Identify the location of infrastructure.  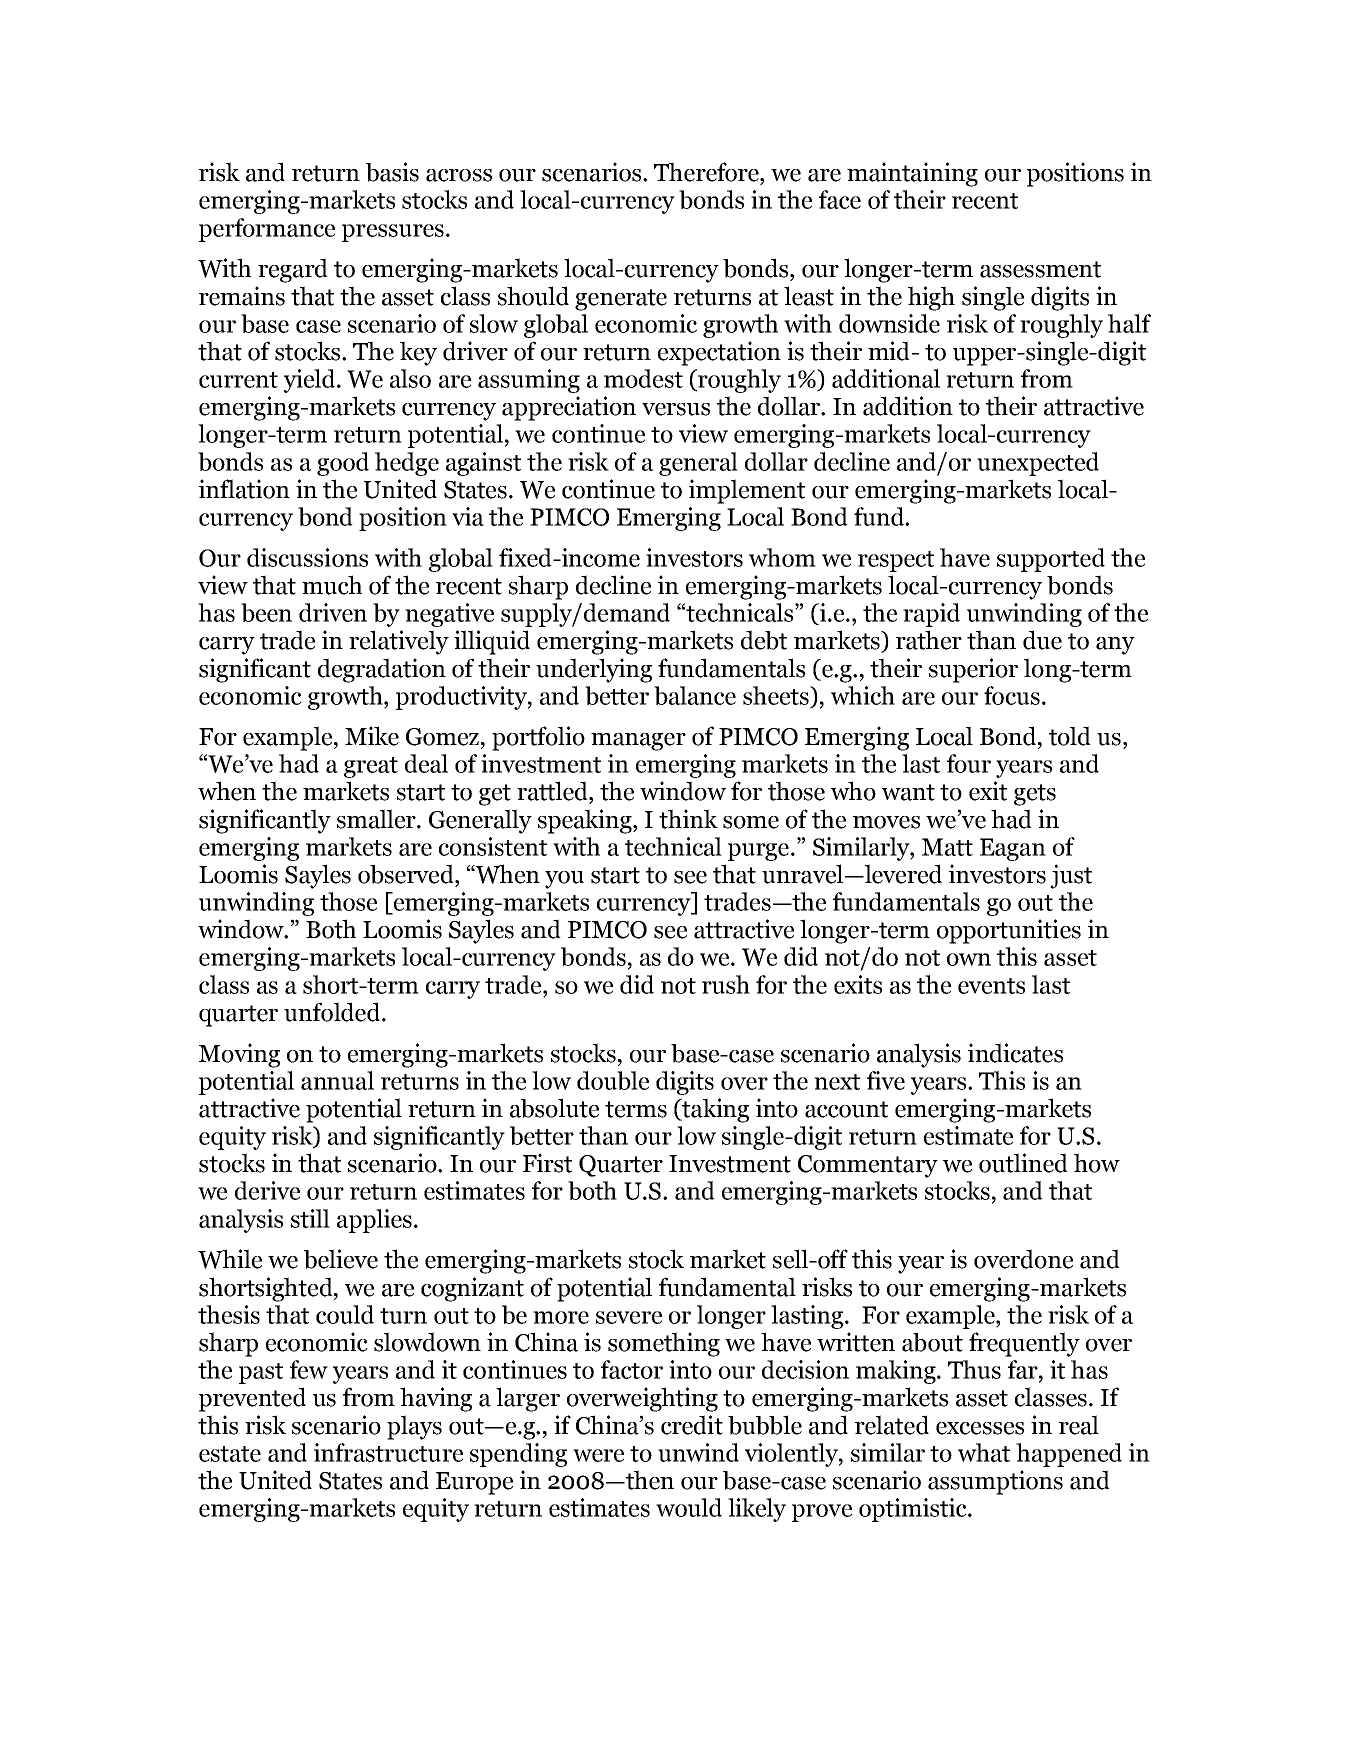
(388, 1452).
